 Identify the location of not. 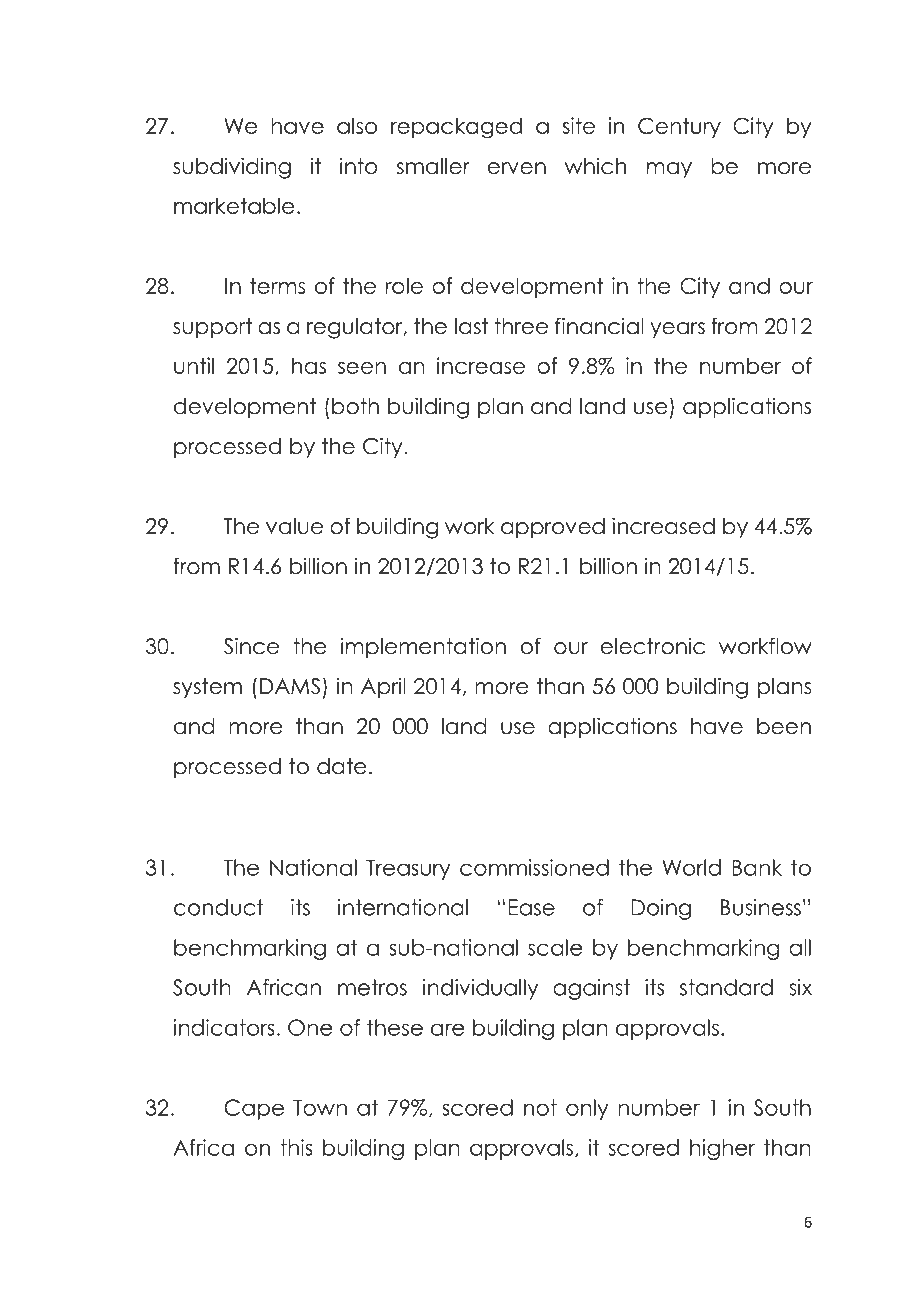
(540, 1107).
